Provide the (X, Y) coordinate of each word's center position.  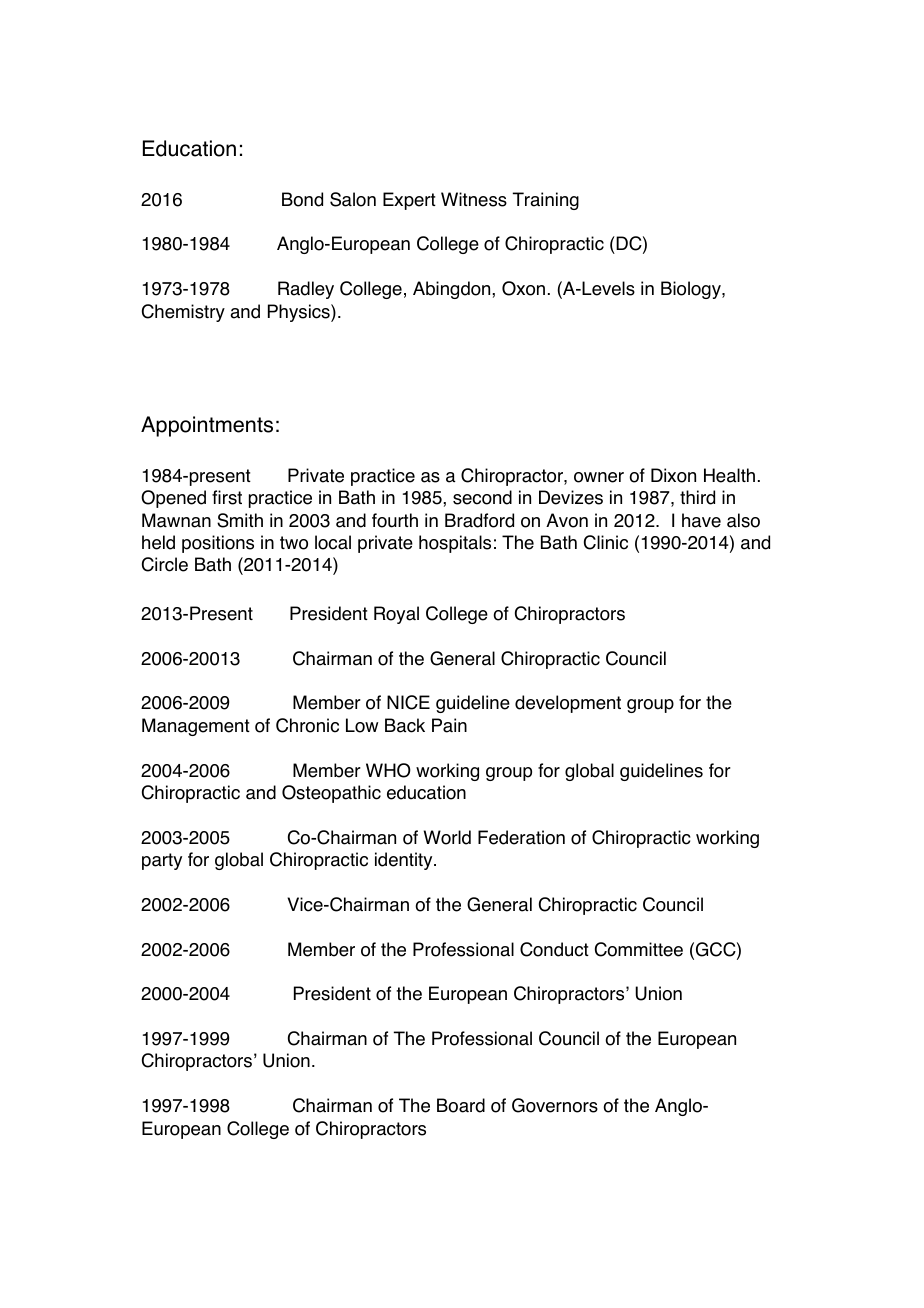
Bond (302, 199)
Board (461, 1105)
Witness (474, 199)
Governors (555, 1105)
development (568, 704)
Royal (396, 615)
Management (196, 727)
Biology (692, 290)
